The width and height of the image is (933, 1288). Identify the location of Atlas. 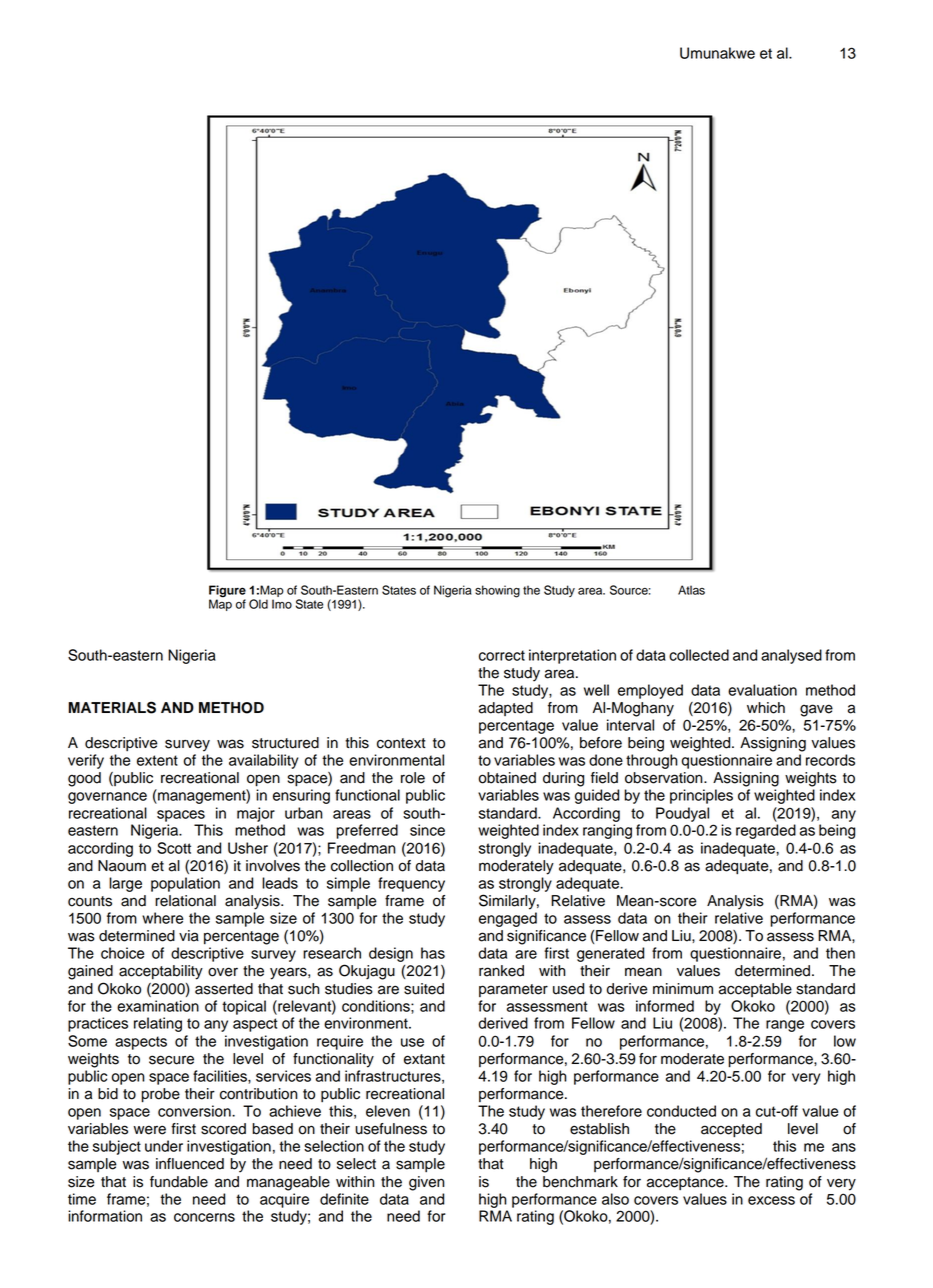
(691, 590).
